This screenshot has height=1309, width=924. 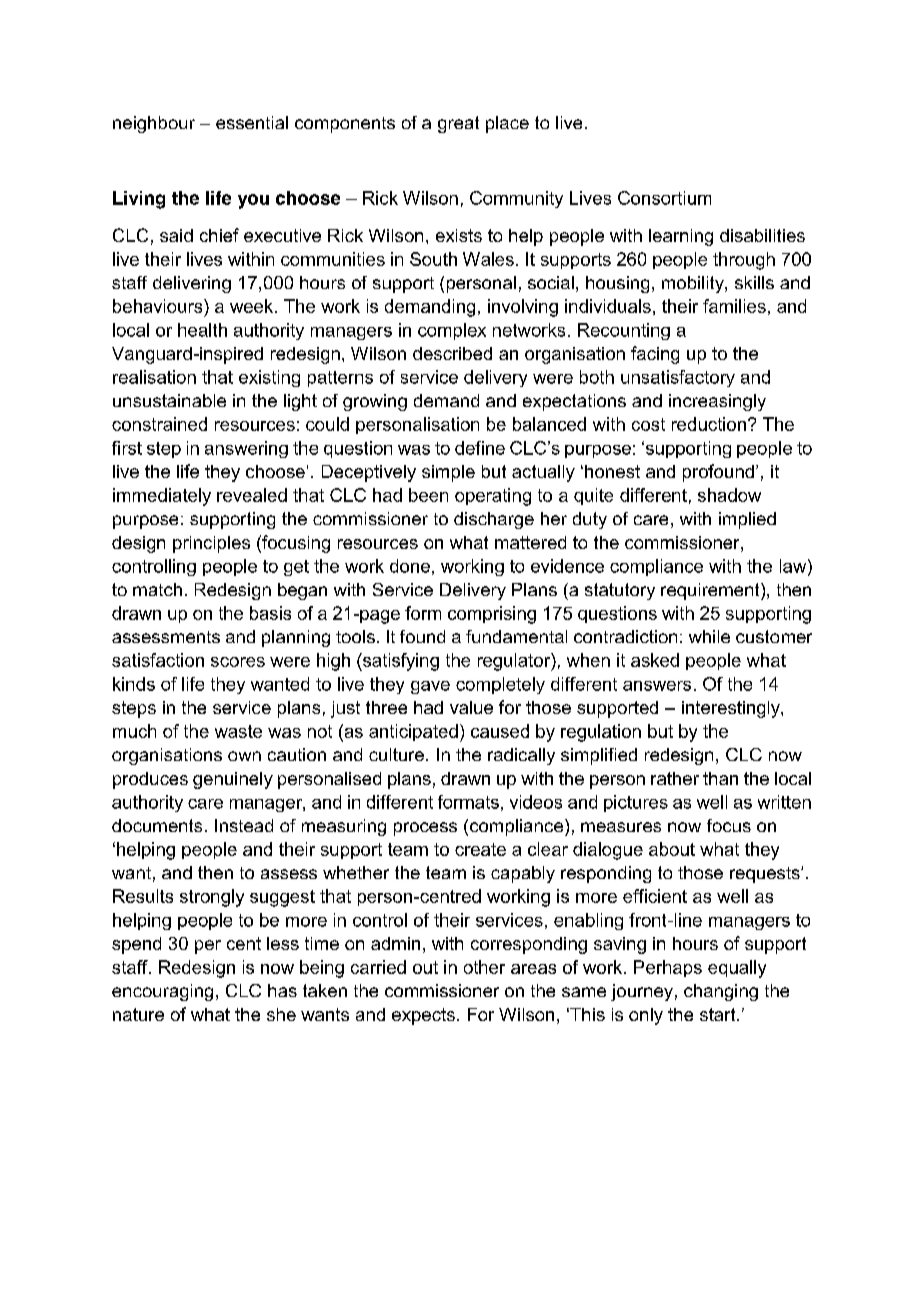 I want to click on other, so click(x=484, y=967).
